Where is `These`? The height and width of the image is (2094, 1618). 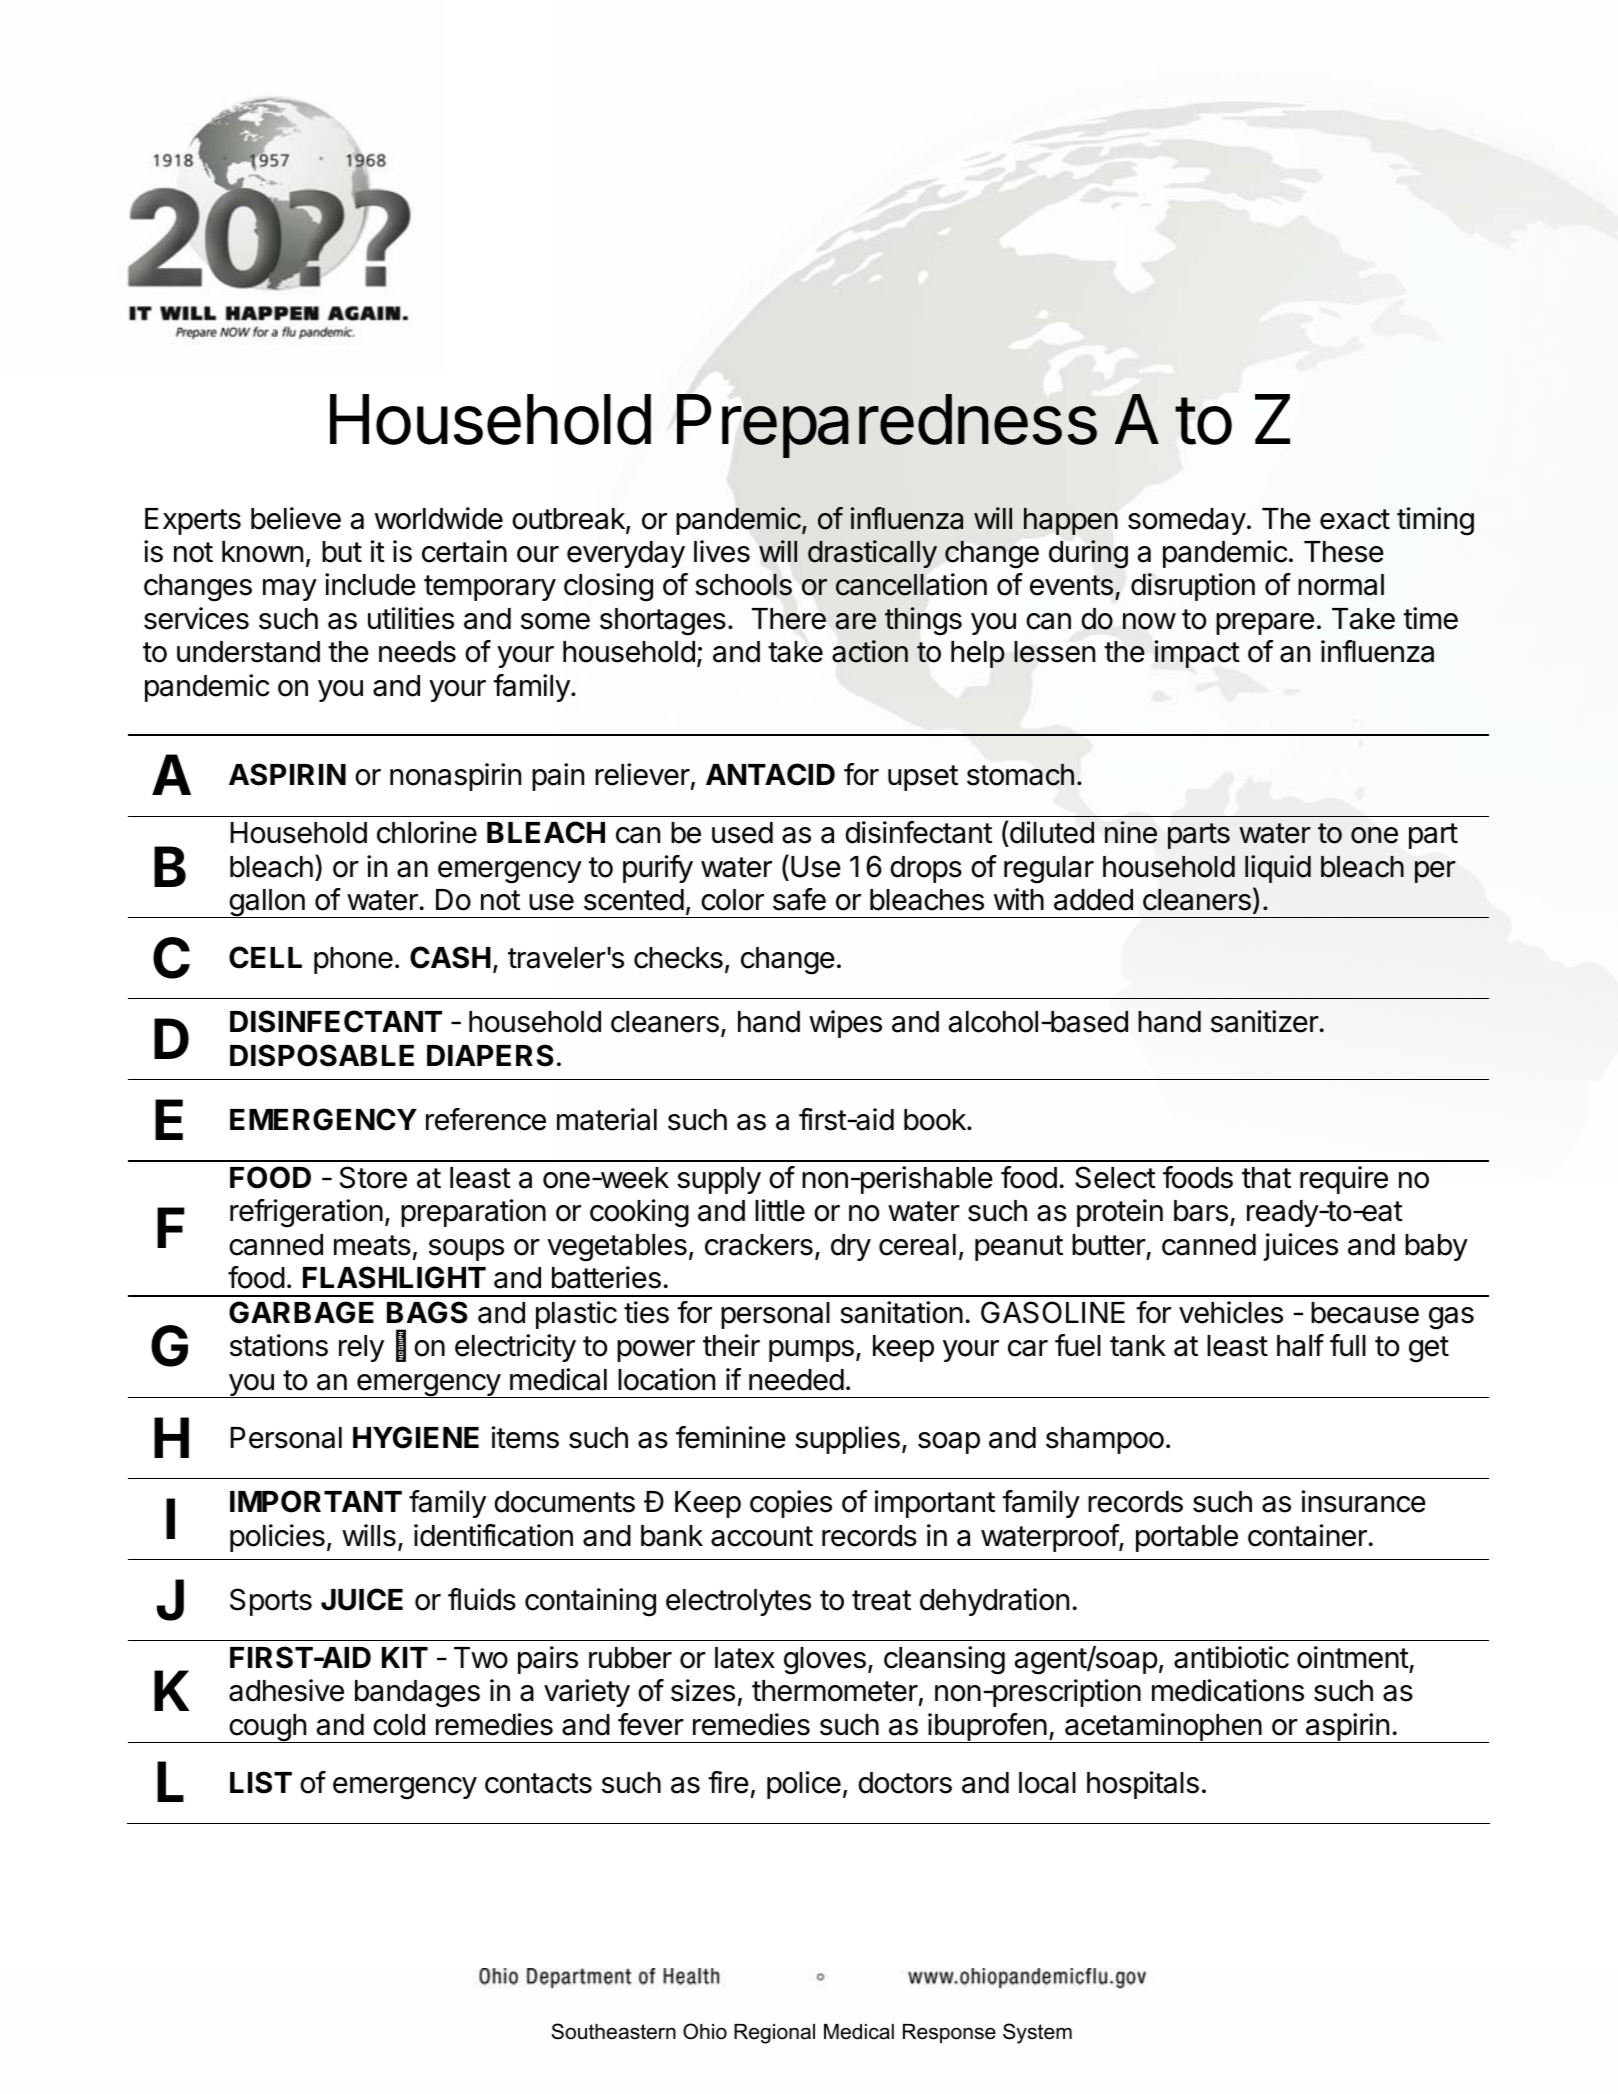 These is located at coordinates (1344, 552).
